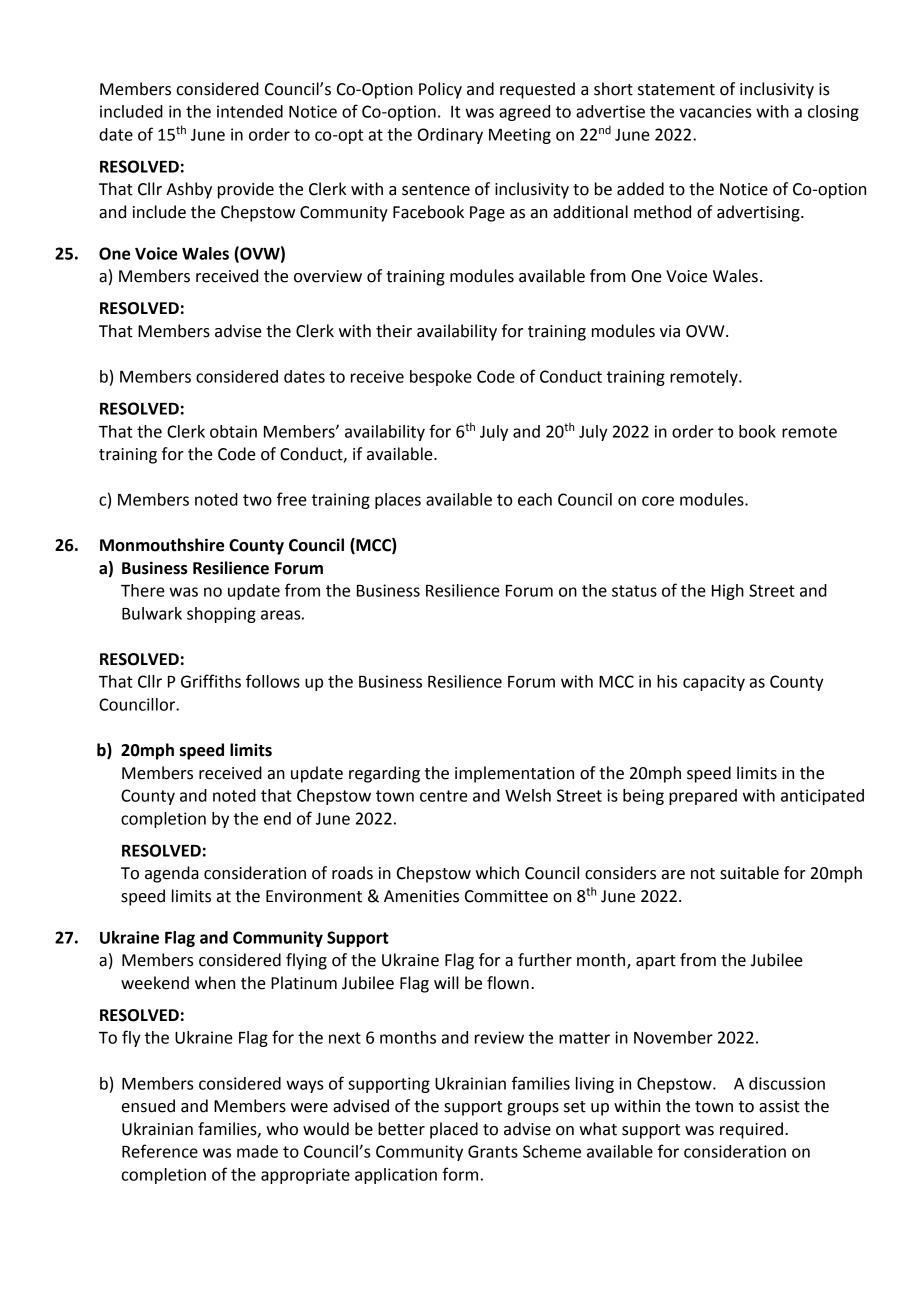  I want to click on via, so click(670, 331).
